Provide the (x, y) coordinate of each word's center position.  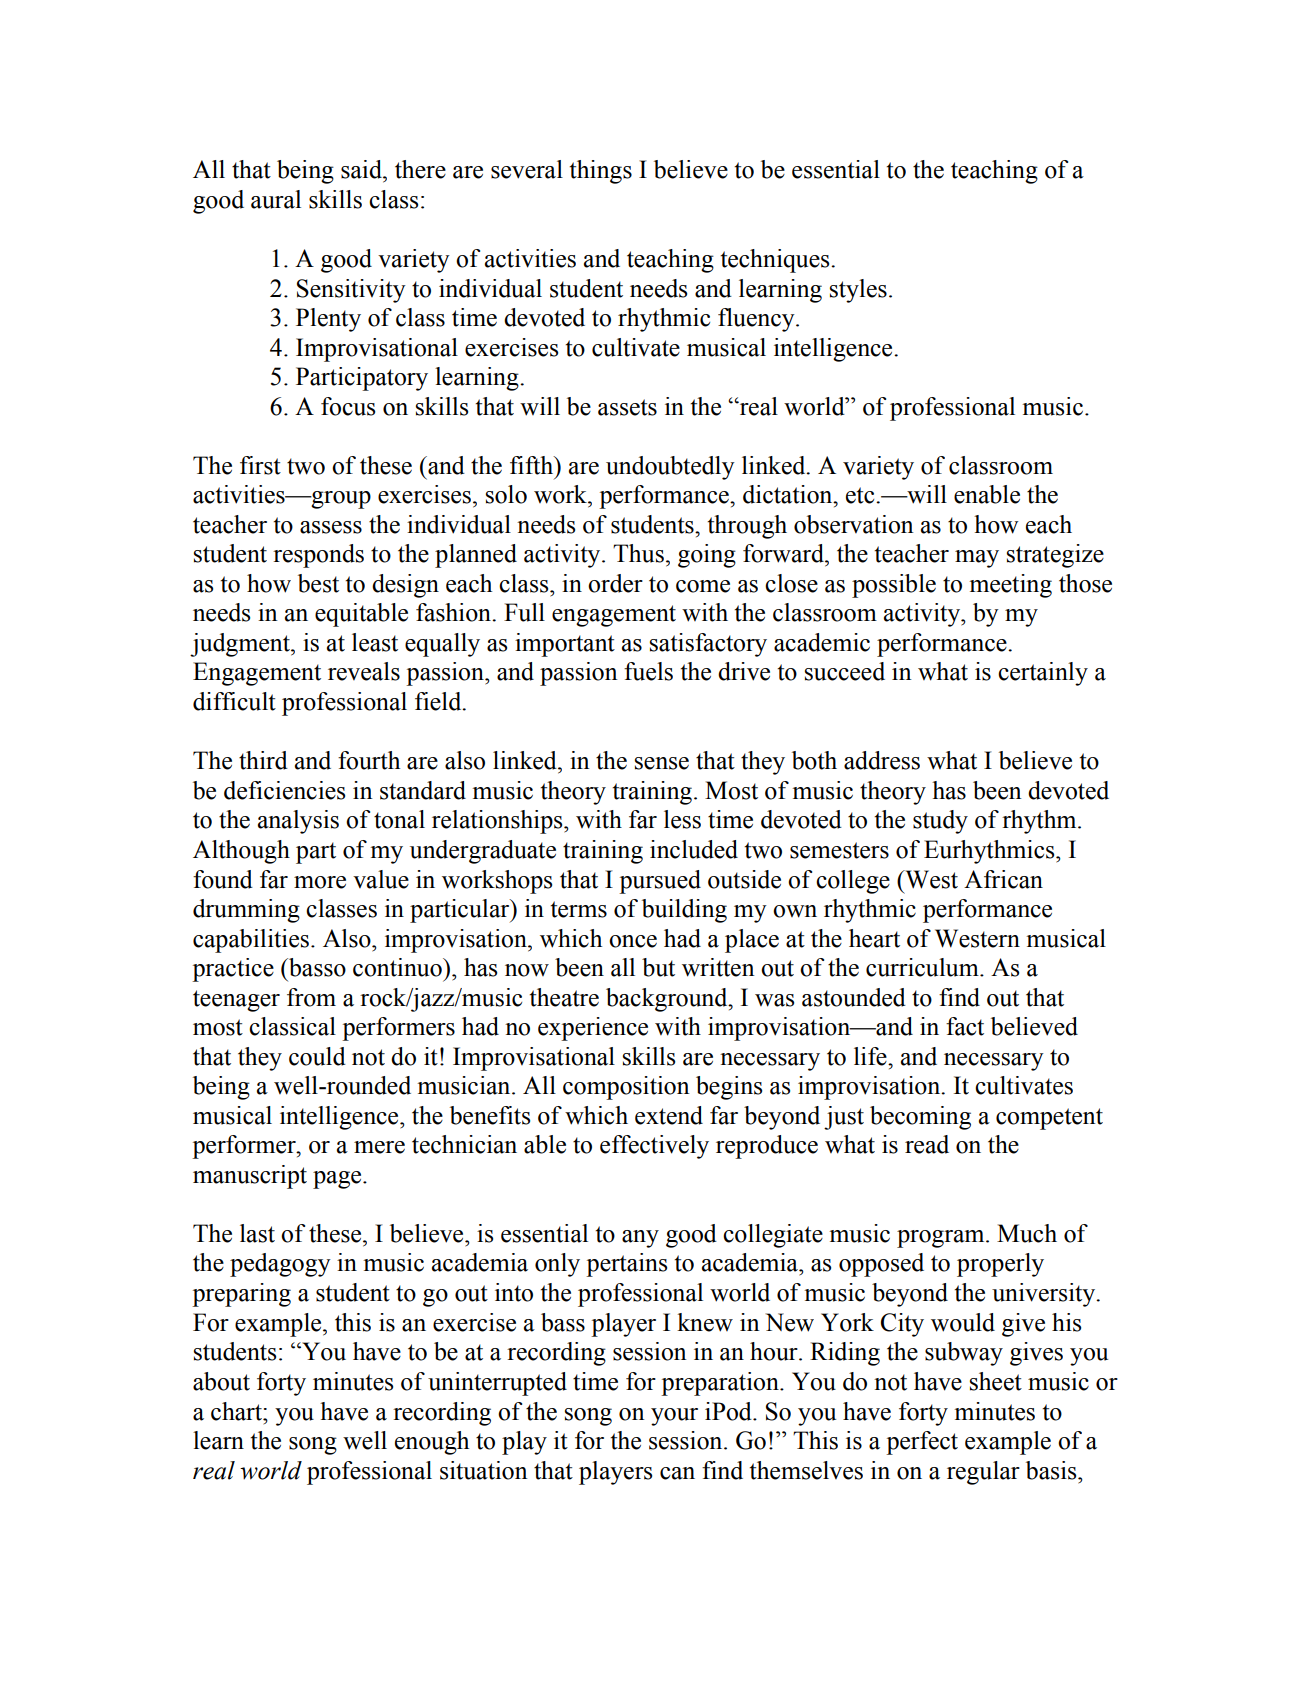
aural (276, 199)
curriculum (923, 967)
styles (858, 291)
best (318, 583)
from (311, 997)
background (668, 1000)
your (674, 1417)
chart (237, 1411)
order (615, 583)
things (601, 172)
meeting (1010, 586)
